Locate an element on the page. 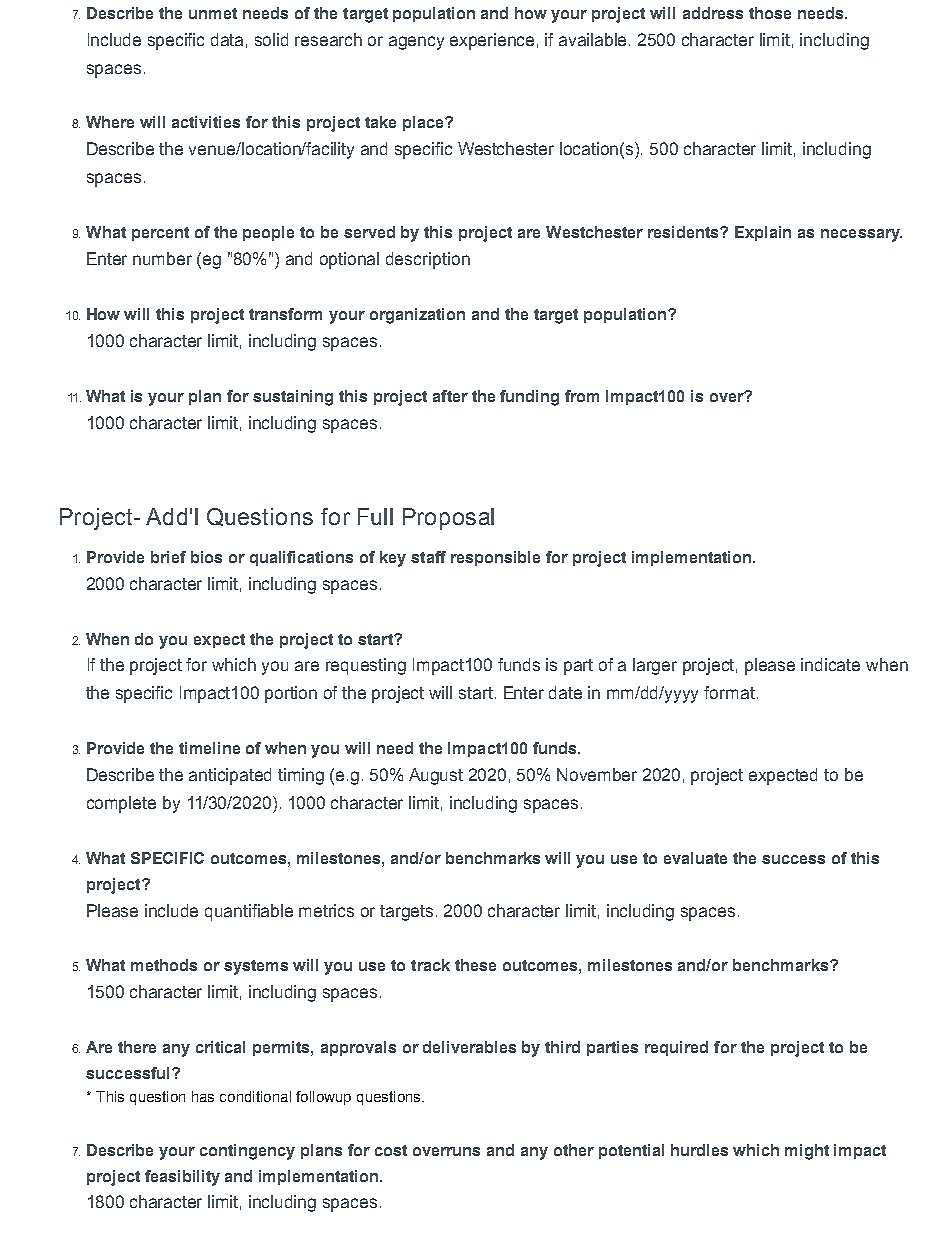 The image size is (952, 1233). agency is located at coordinates (416, 43).
